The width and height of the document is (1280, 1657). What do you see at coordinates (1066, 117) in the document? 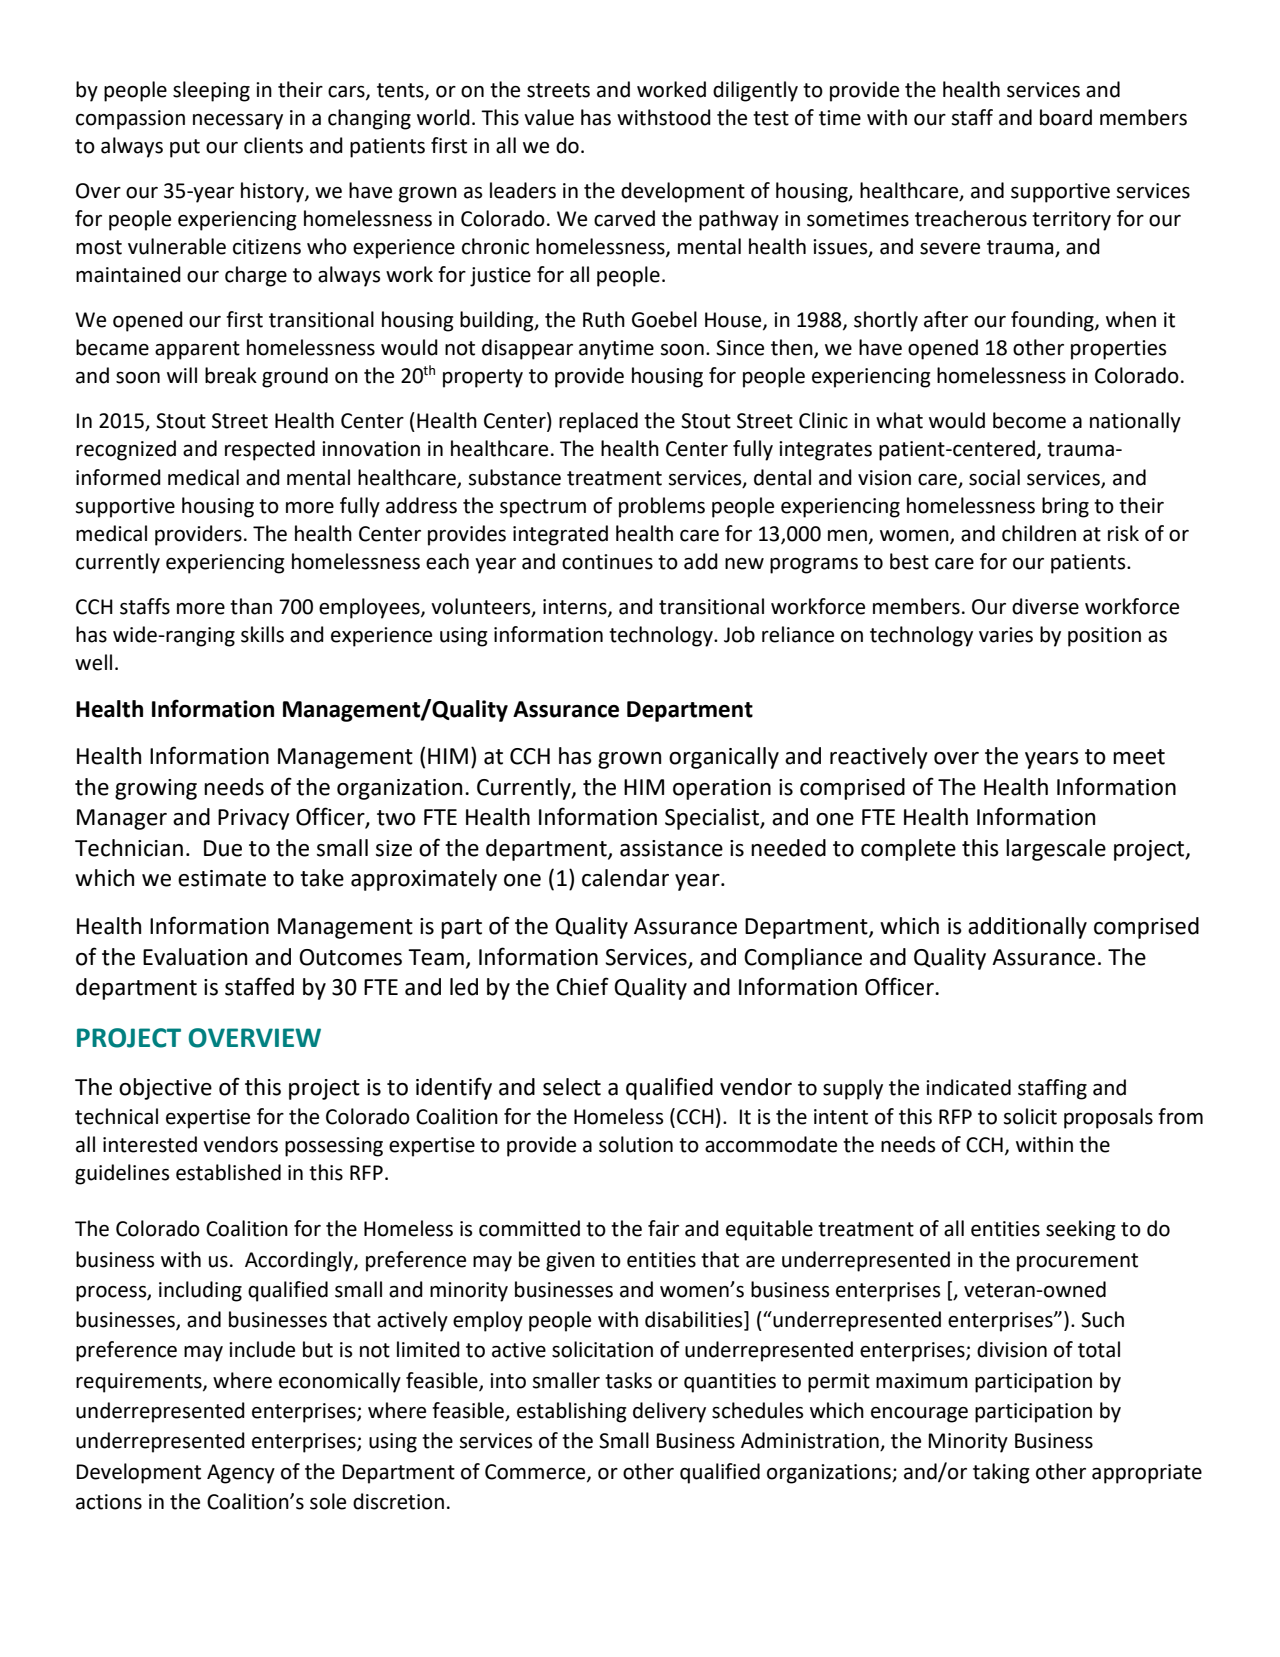
I see `board` at bounding box center [1066, 117].
